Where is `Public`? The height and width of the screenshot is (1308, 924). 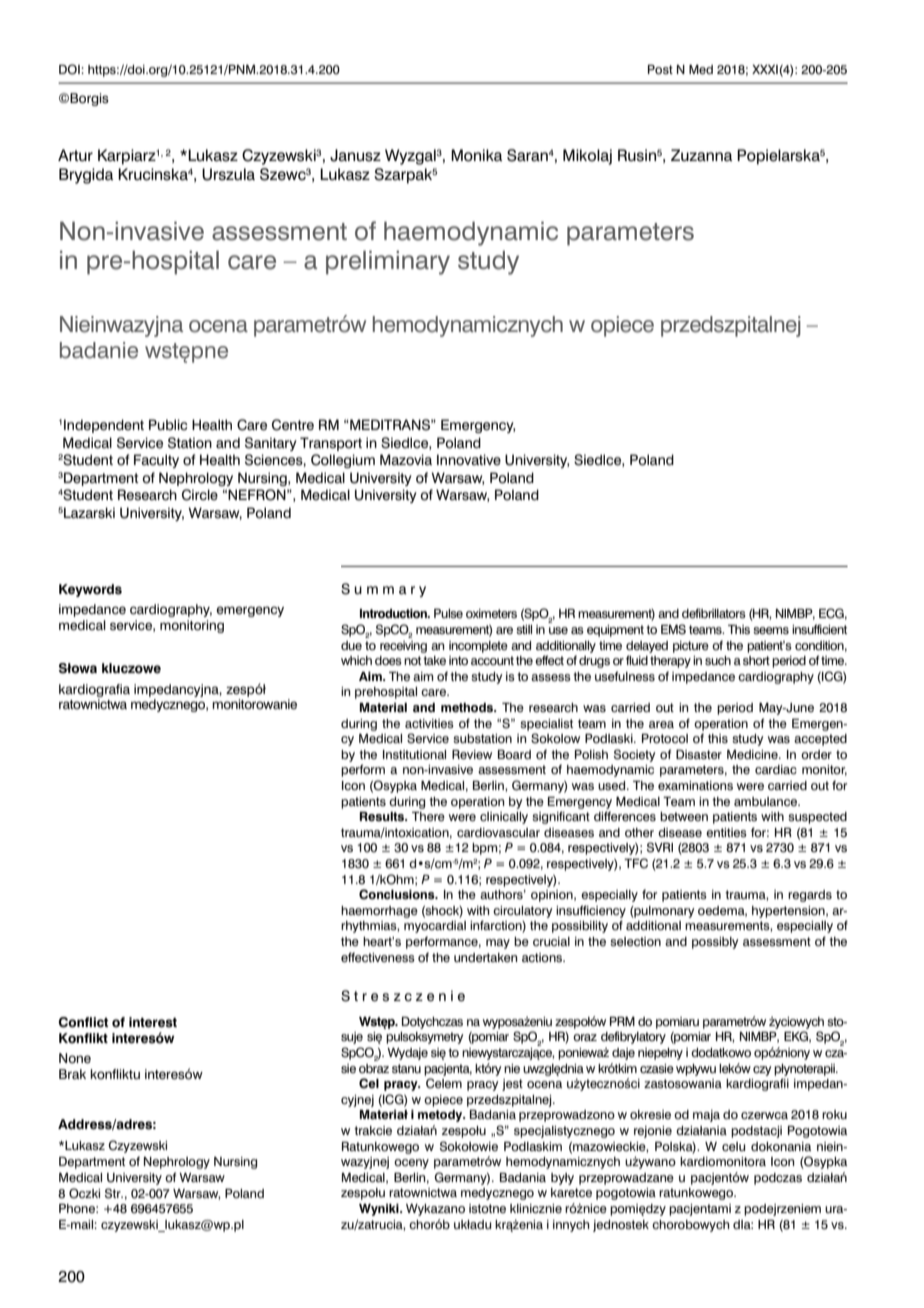
Public is located at coordinates (168, 424).
